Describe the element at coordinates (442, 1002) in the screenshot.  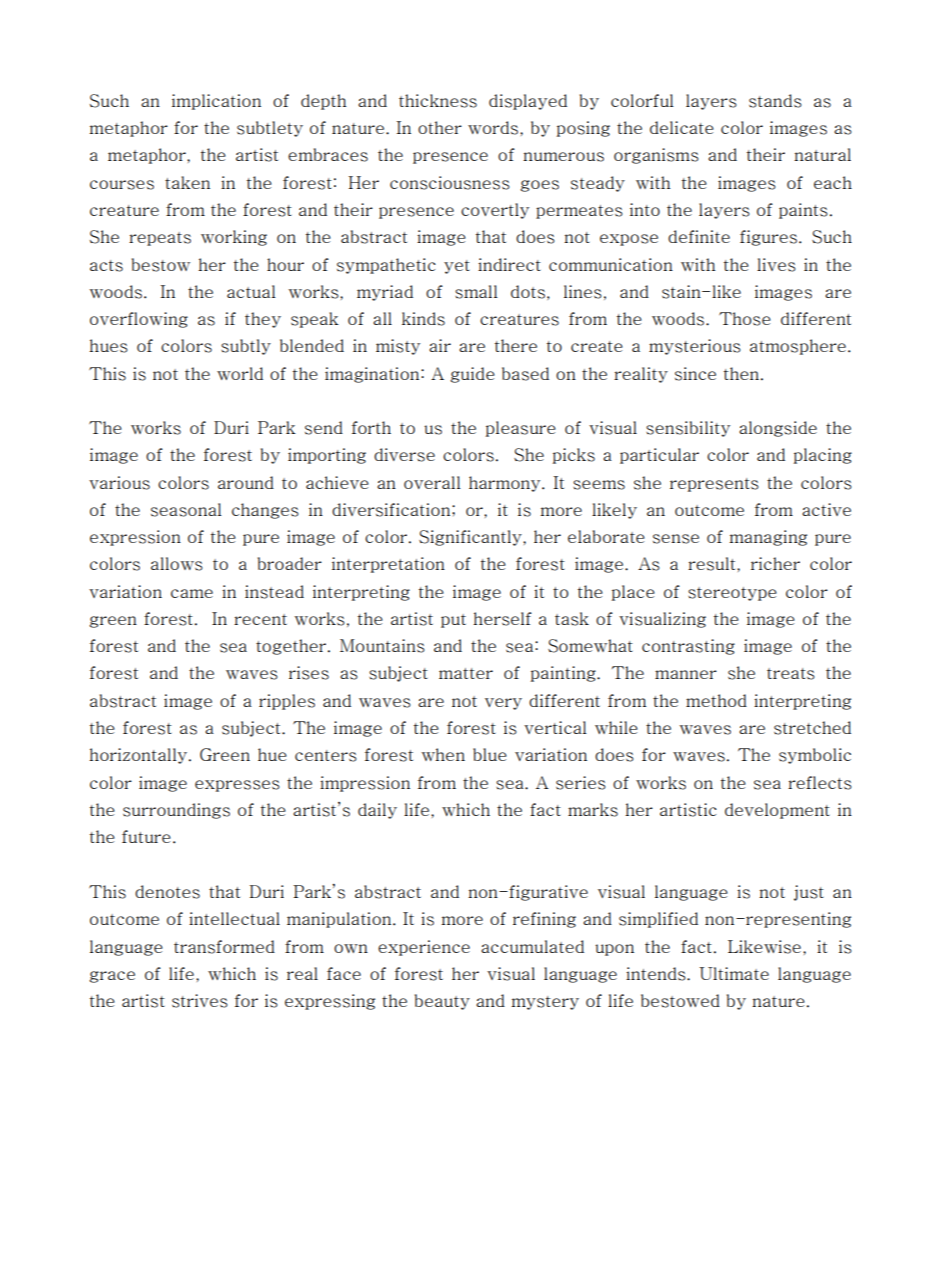
I see `beauty` at that location.
